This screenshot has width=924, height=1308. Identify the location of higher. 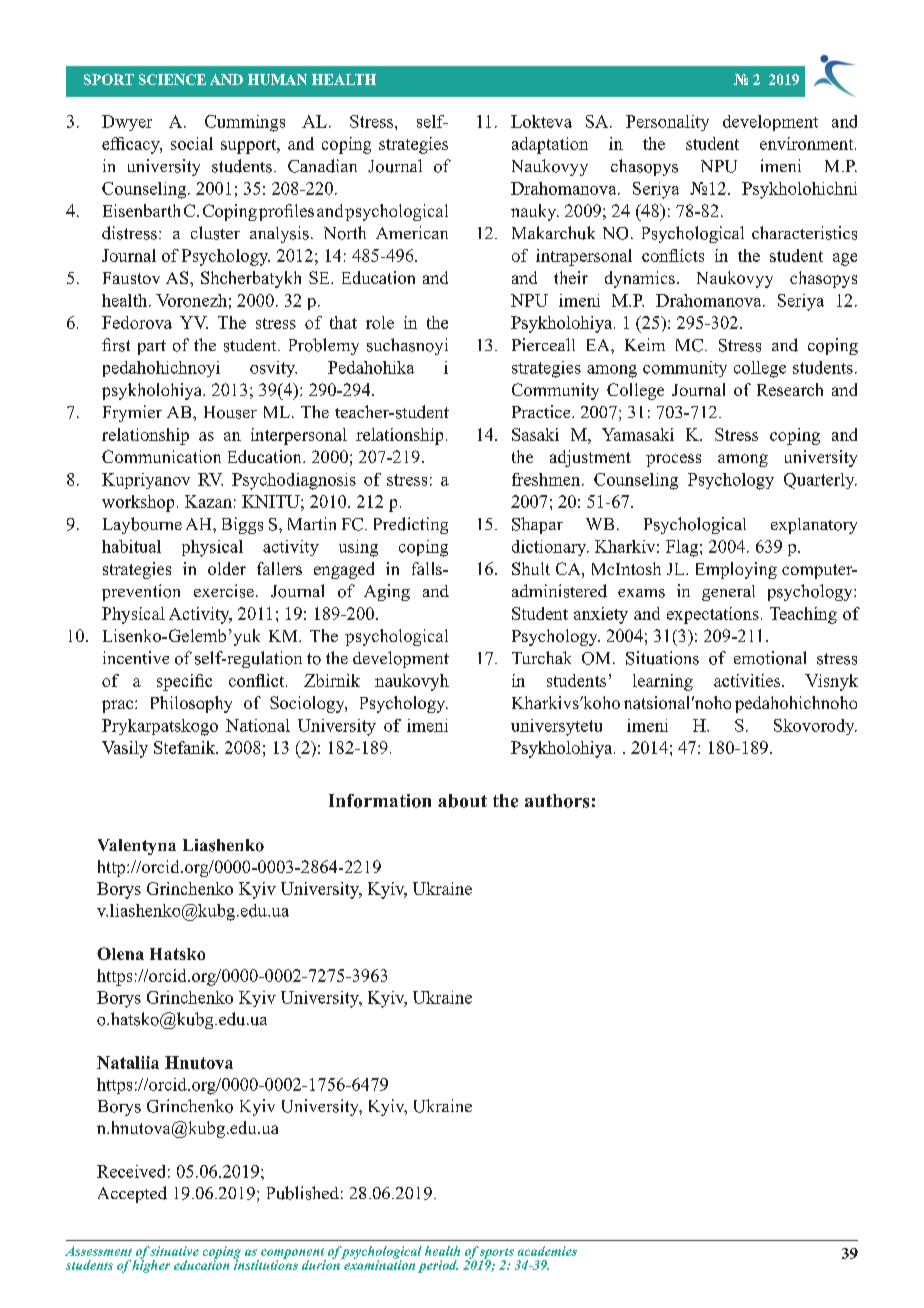
(151, 1265).
